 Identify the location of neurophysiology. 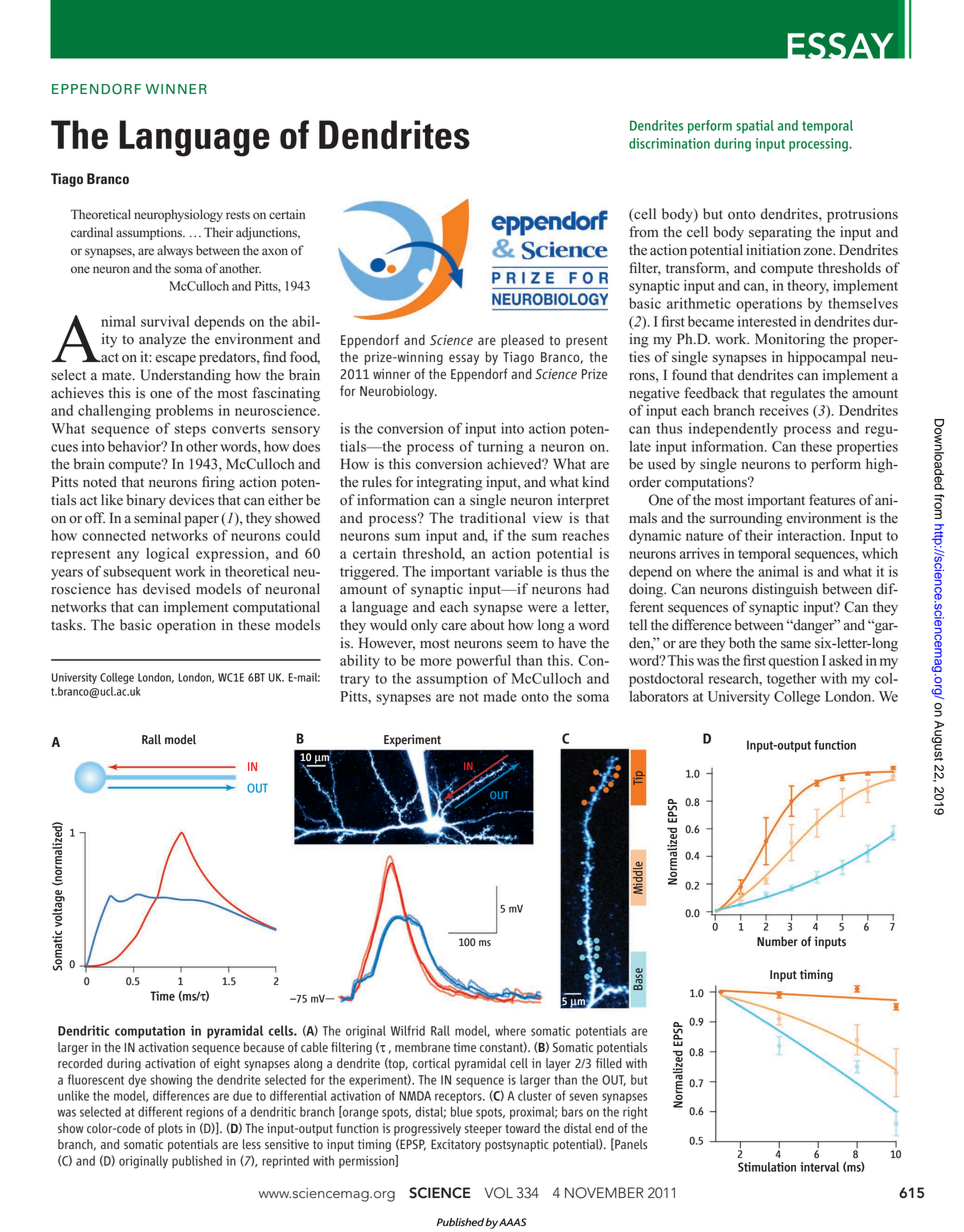
(178, 215).
